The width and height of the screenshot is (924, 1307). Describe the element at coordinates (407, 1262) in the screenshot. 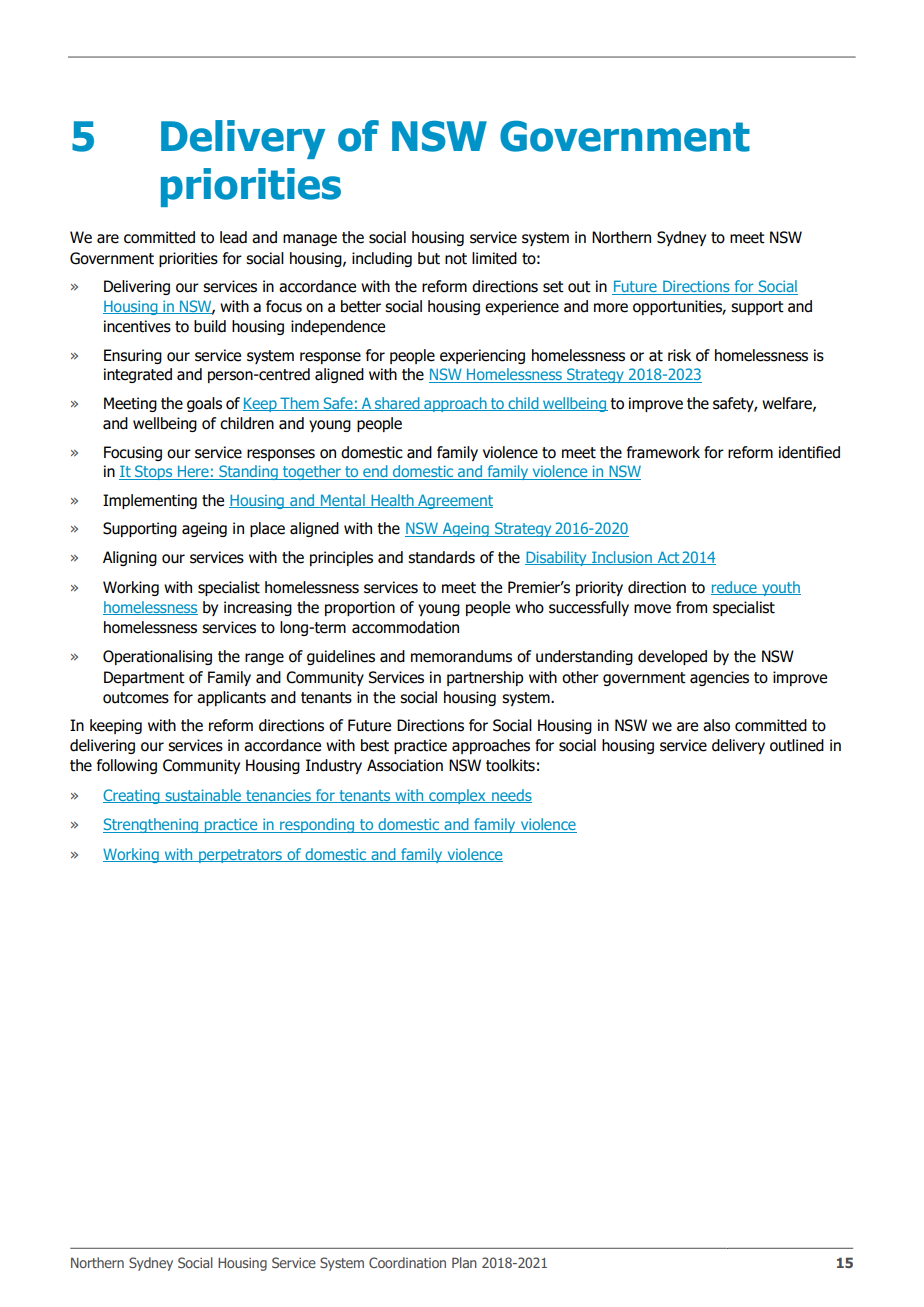

I see `Coordination` at that location.
